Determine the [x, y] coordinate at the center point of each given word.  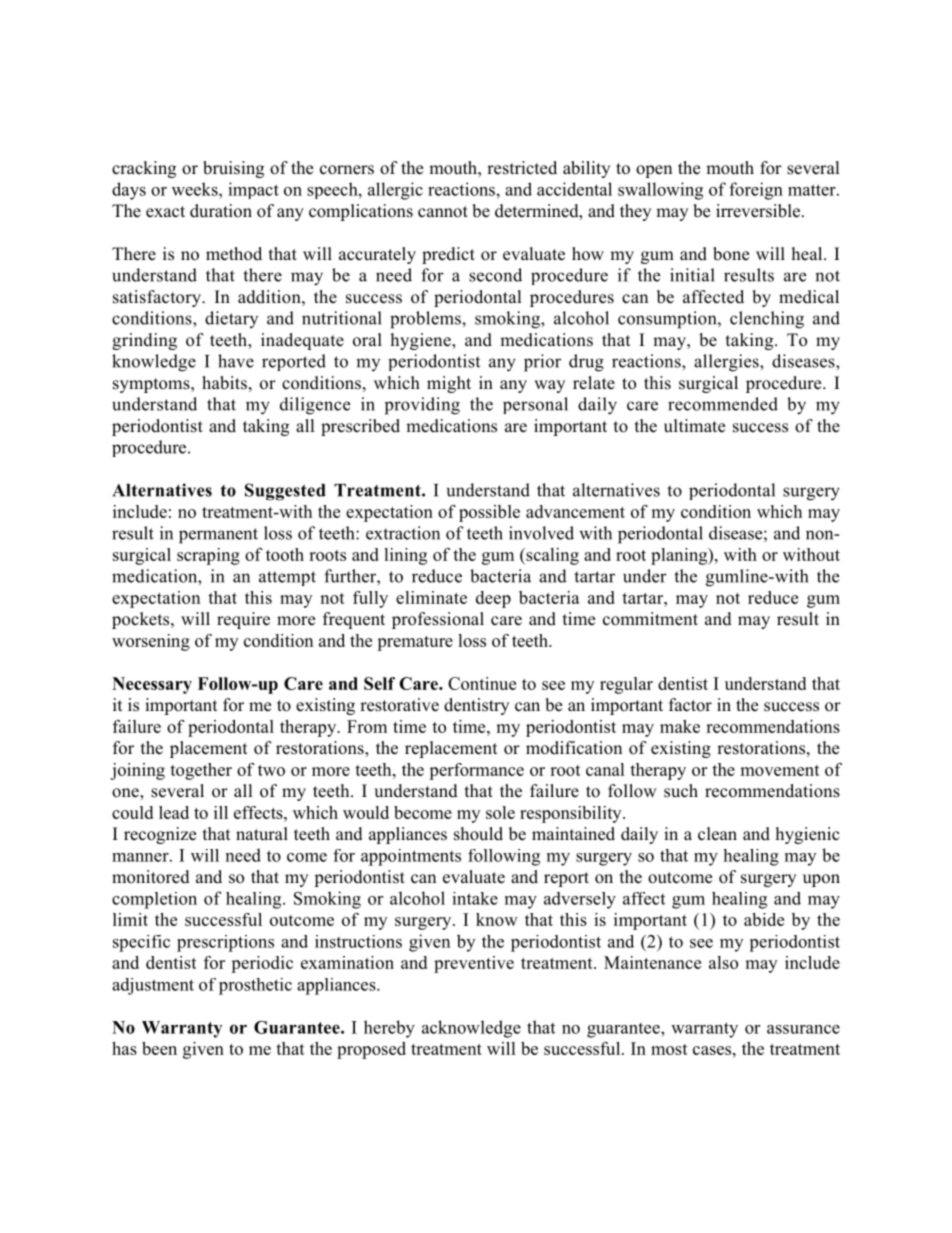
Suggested [285, 492]
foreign [756, 191]
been [159, 1048]
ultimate [694, 426]
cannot [443, 212]
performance [476, 771]
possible [489, 513]
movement [780, 770]
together [201, 771]
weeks [196, 189]
